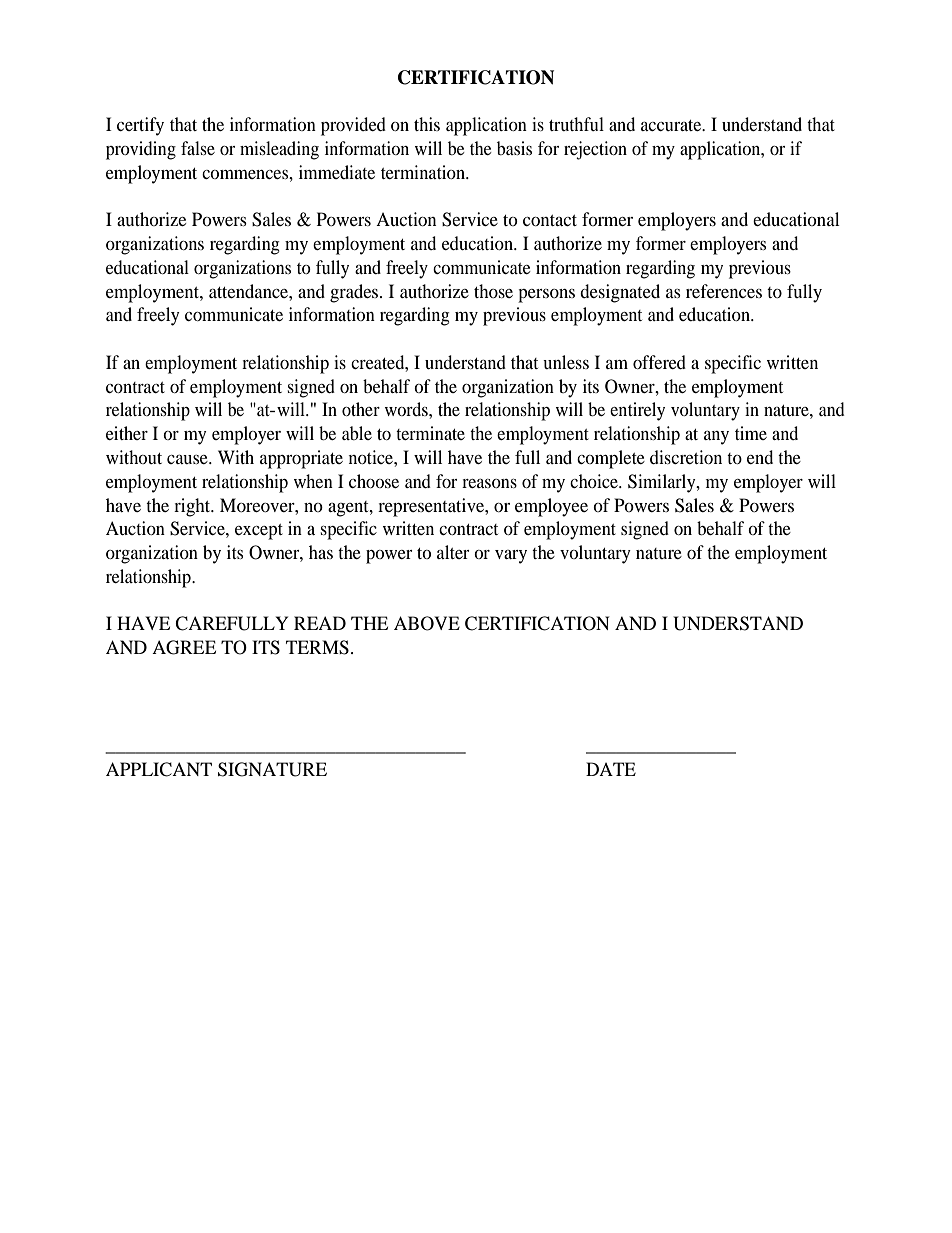  What do you see at coordinates (198, 148) in the image?
I see `false` at bounding box center [198, 148].
